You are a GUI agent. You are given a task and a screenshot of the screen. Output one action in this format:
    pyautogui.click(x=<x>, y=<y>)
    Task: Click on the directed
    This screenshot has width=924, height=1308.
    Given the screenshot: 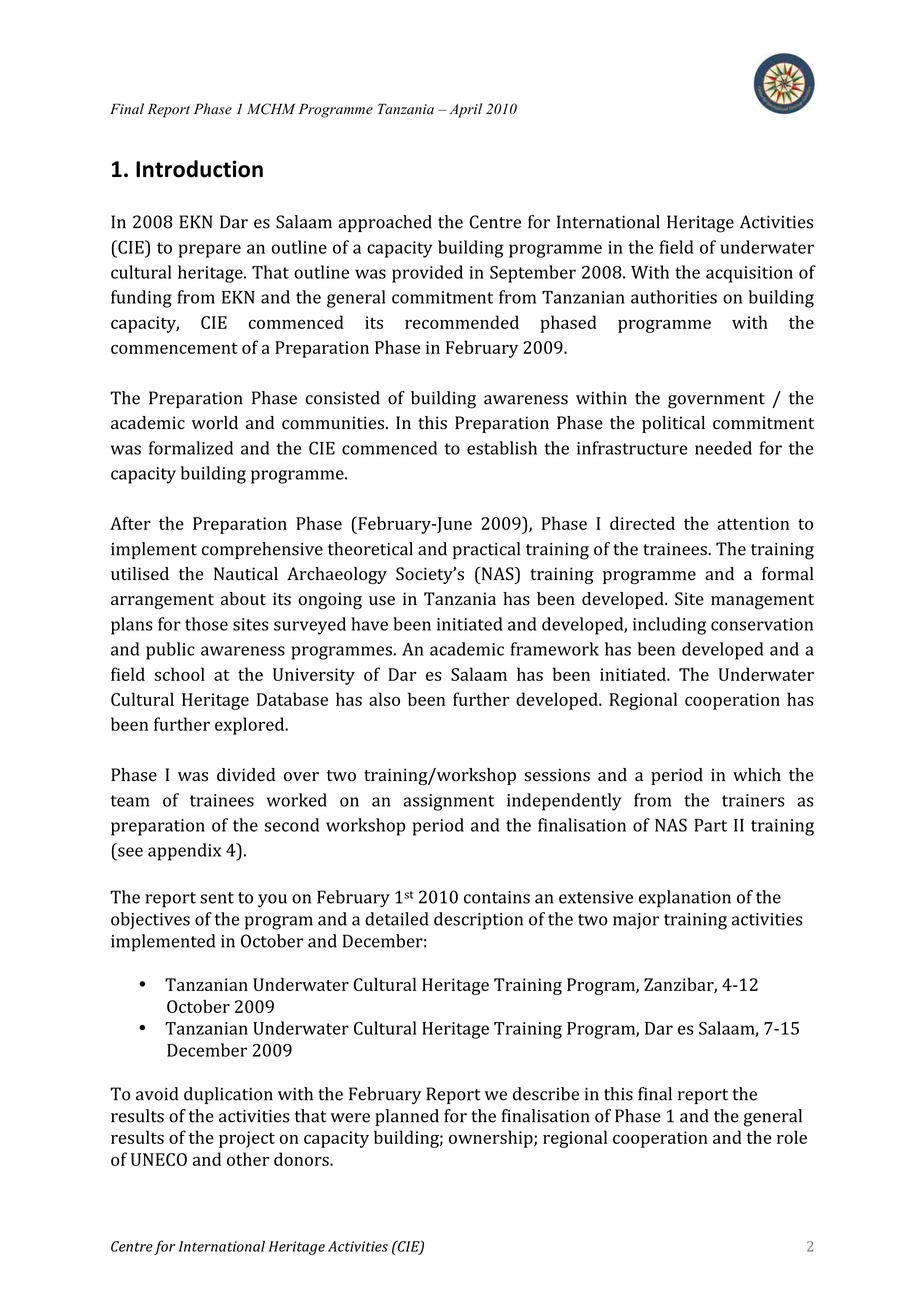 What is the action you would take?
    pyautogui.click(x=642, y=523)
